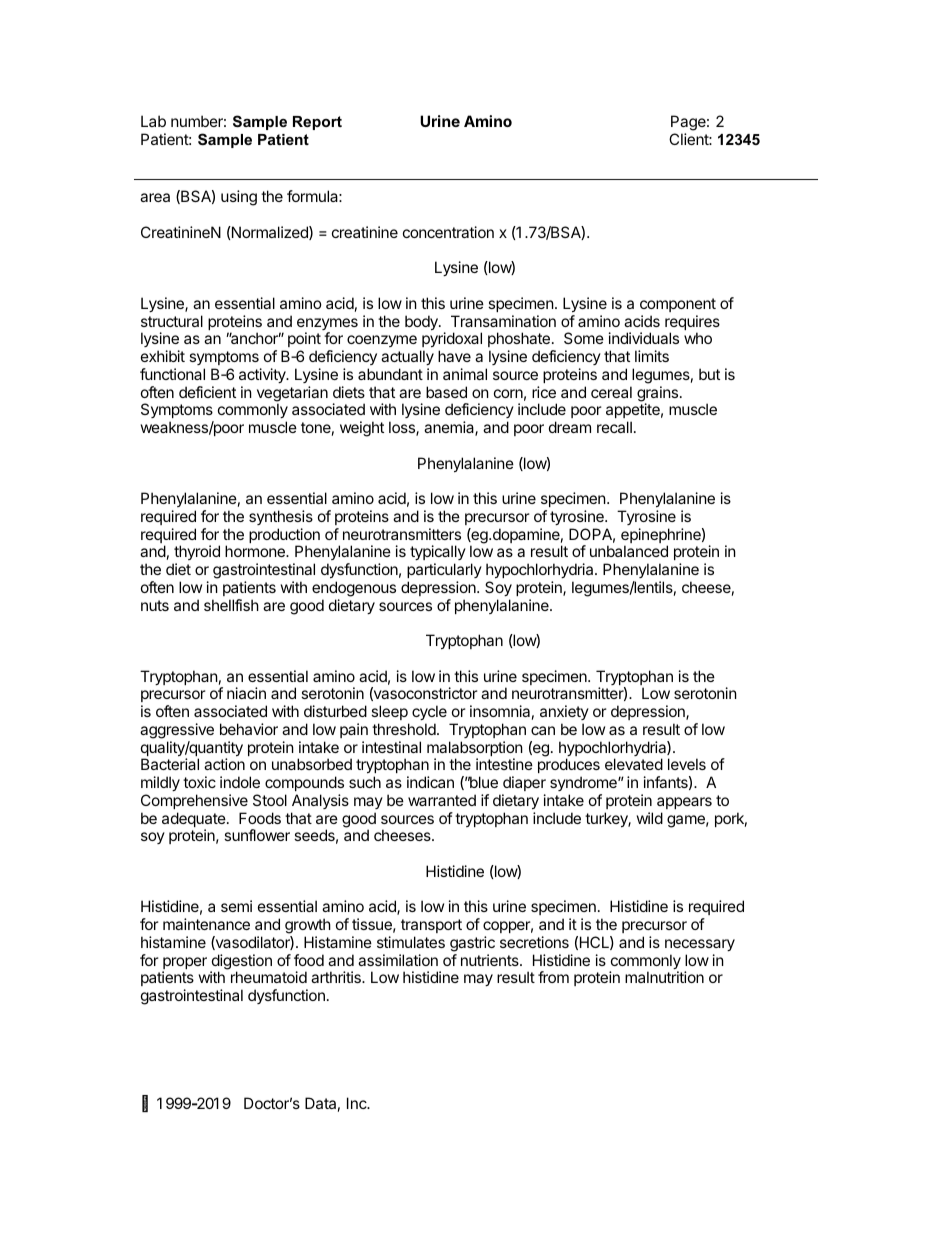  Describe the element at coordinates (411, 942) in the screenshot. I see `stimulates` at that location.
